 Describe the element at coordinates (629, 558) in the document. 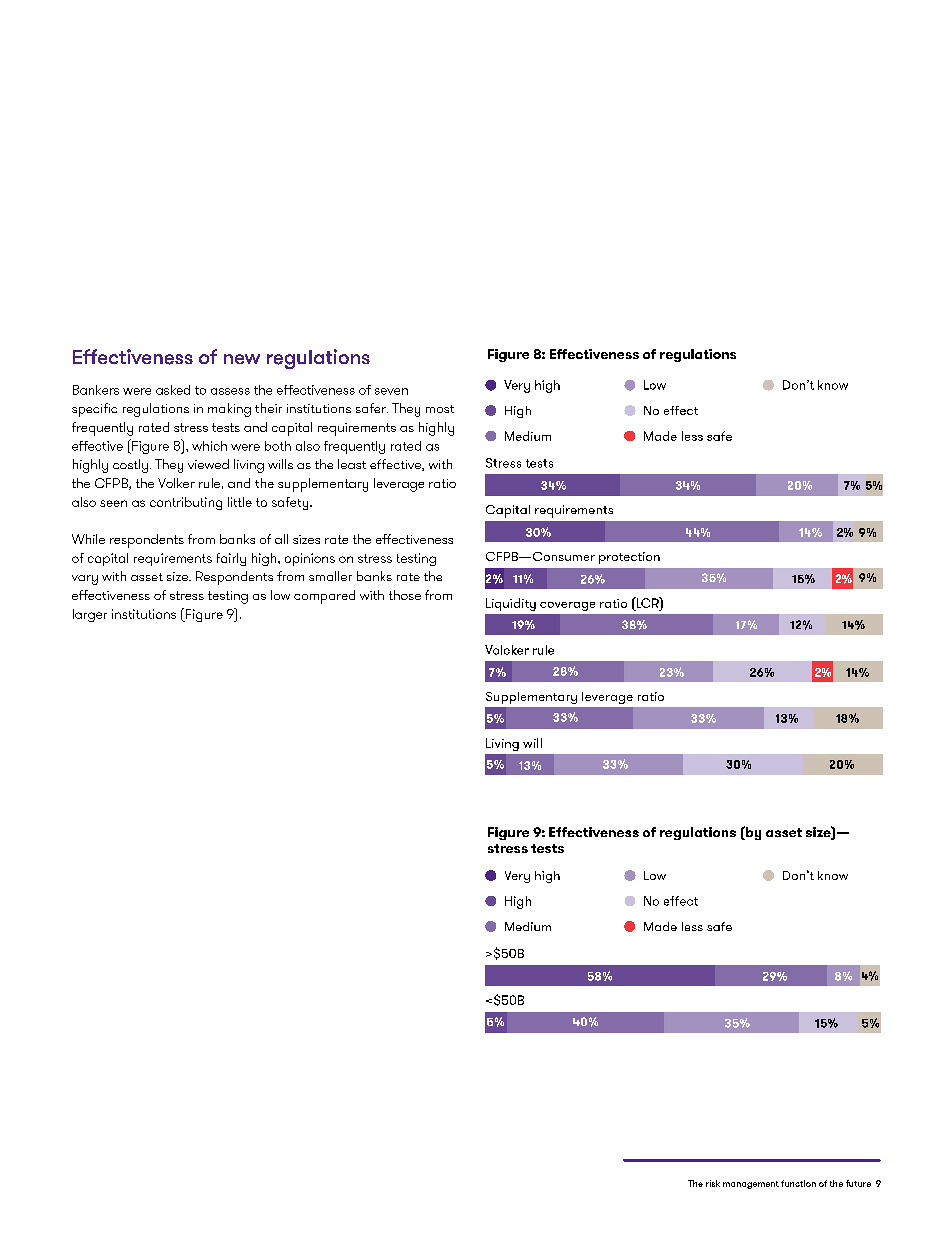

I see `protection` at that location.
